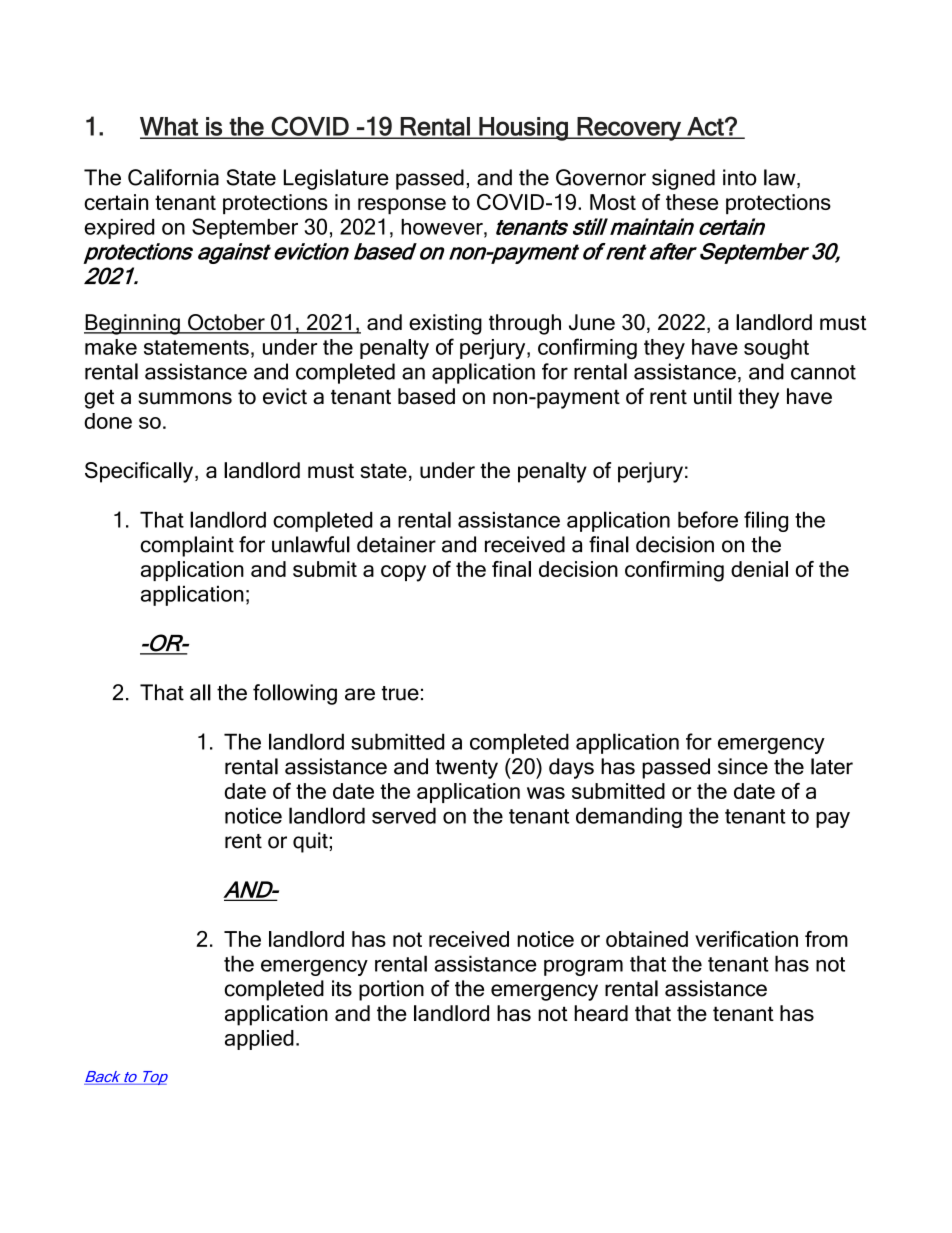 The image size is (952, 1233). Describe the element at coordinates (743, 766) in the screenshot. I see `since` at that location.
